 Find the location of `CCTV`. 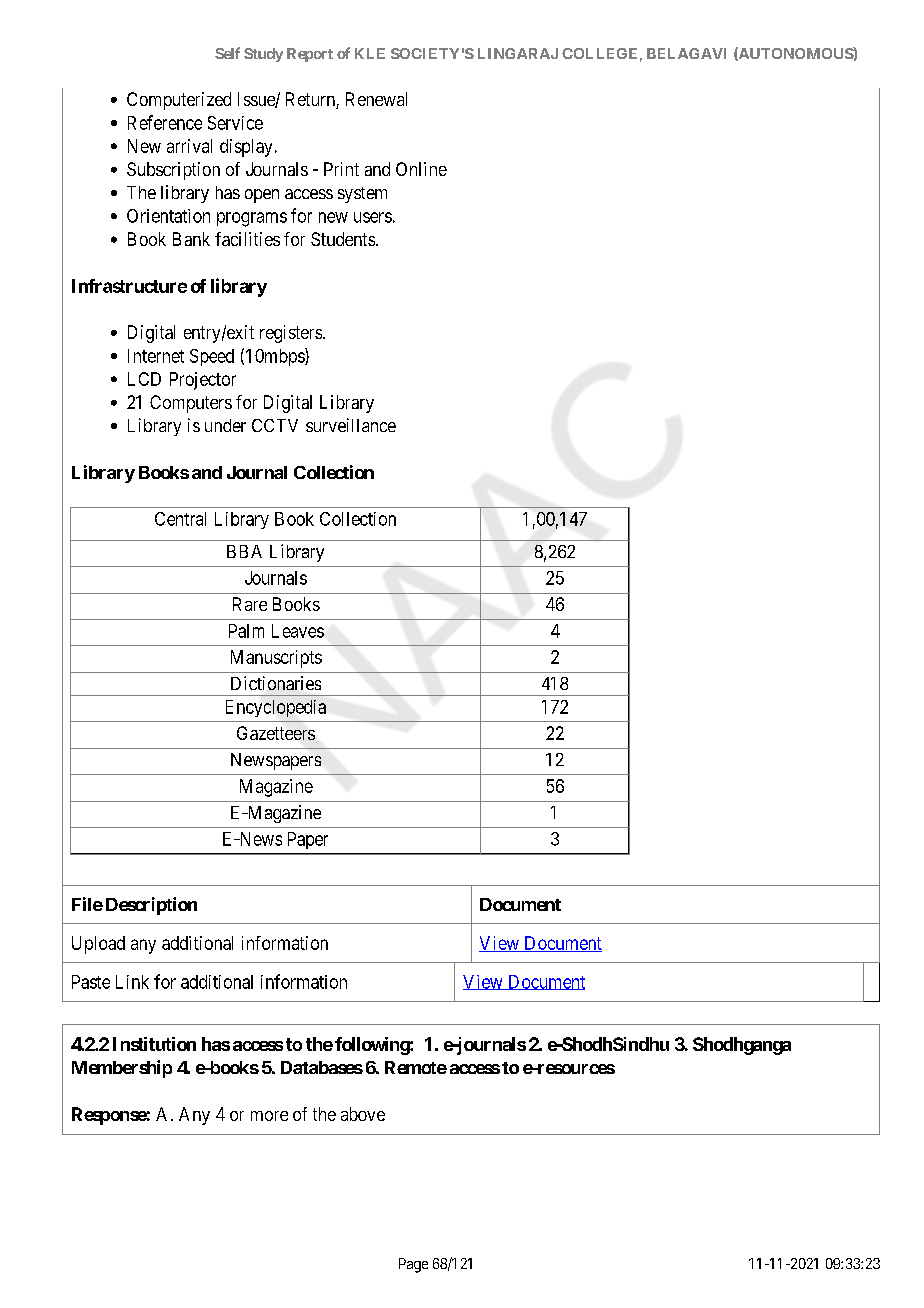

CCTV is located at coordinates (275, 425).
